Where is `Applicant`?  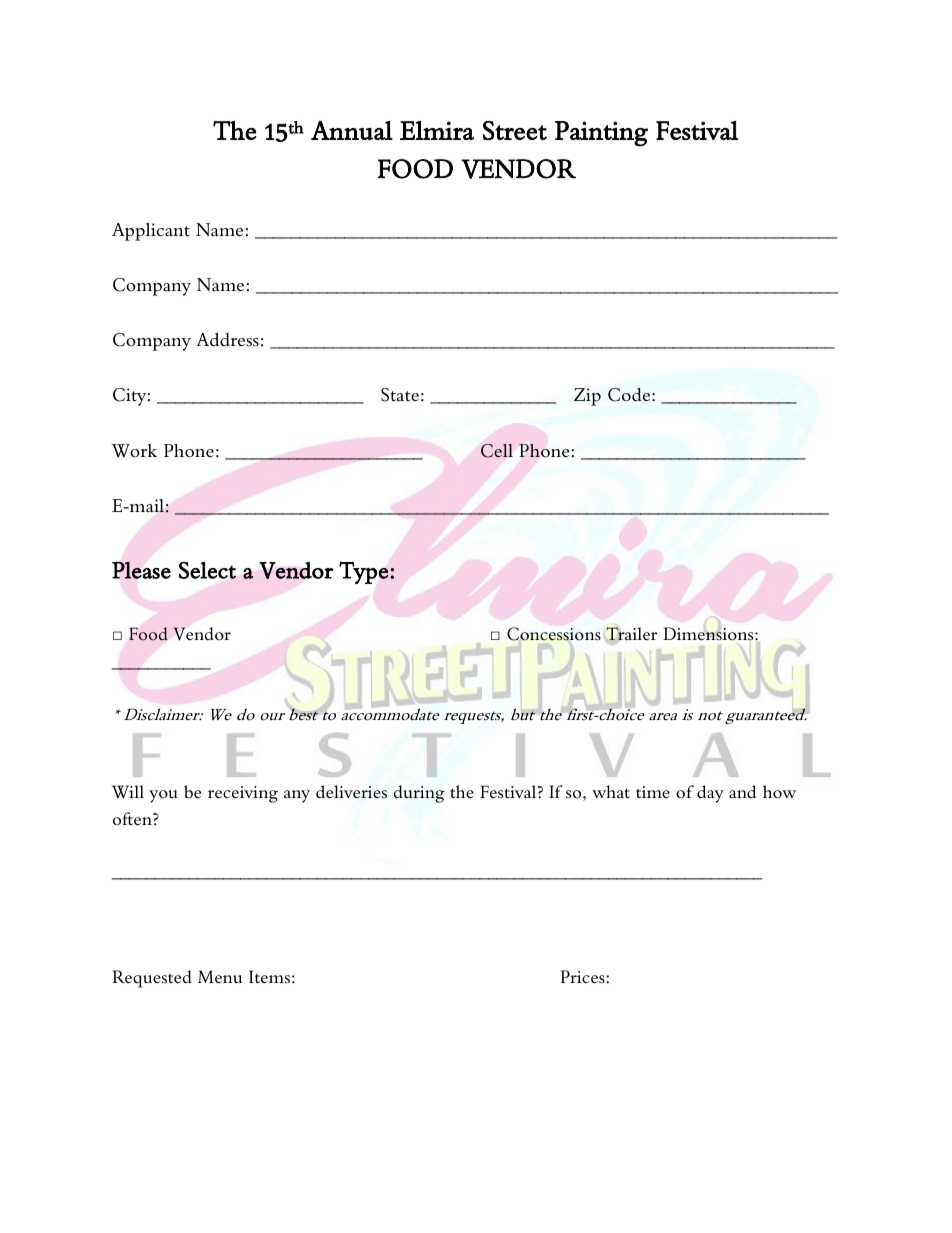 Applicant is located at coordinates (151, 232).
